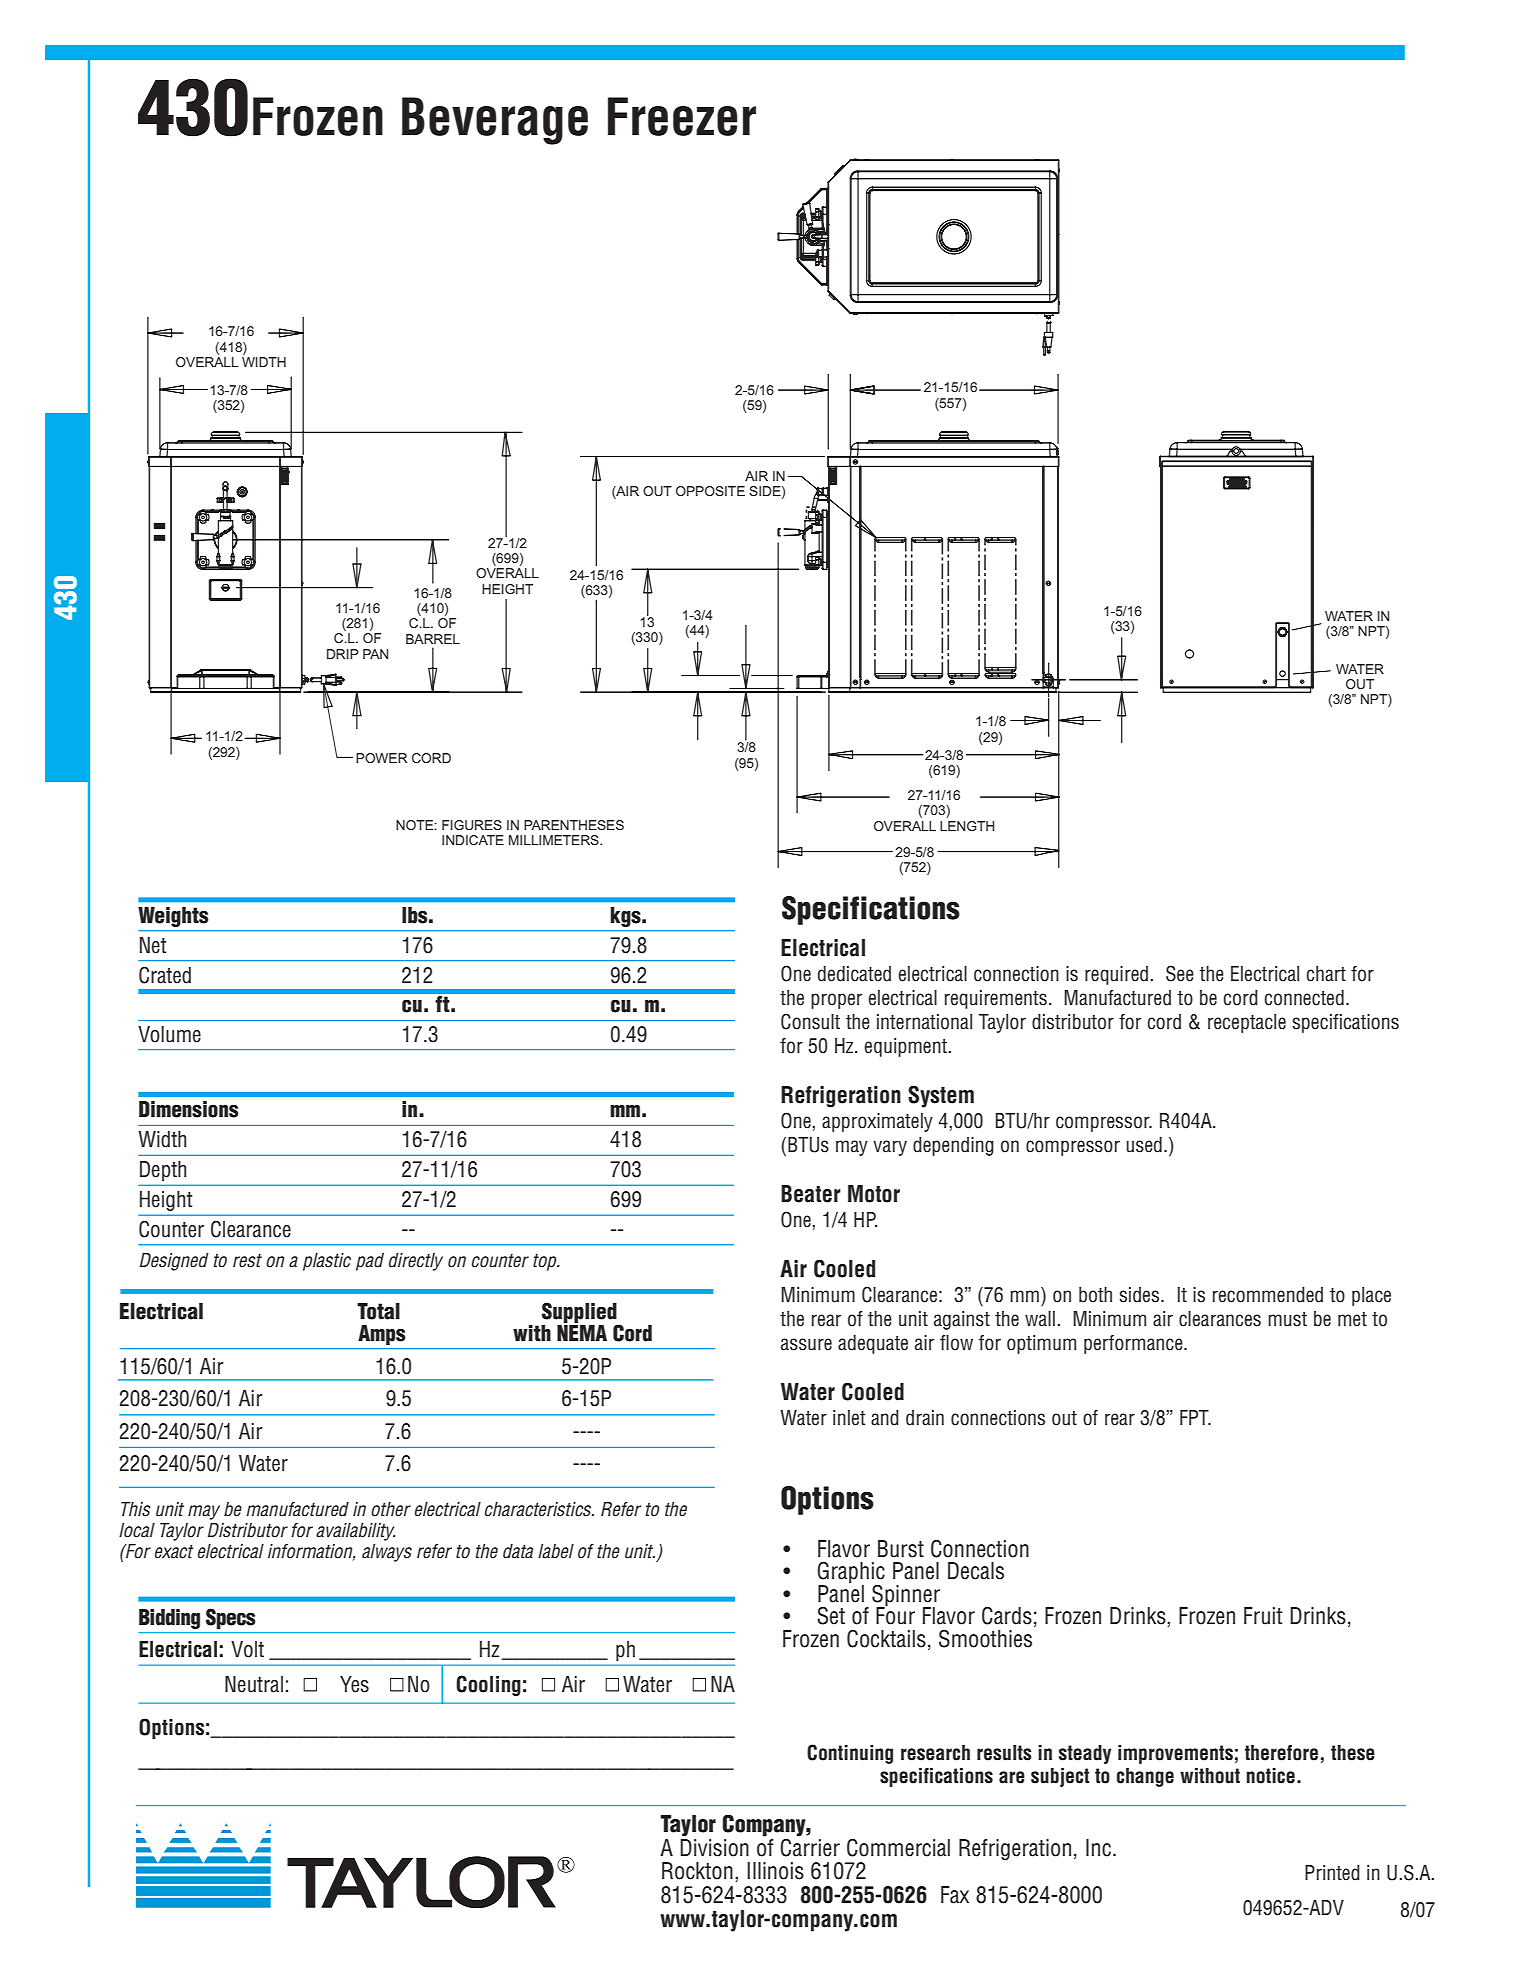 This image has width=1528, height=1977. Describe the element at coordinates (806, 1344) in the image. I see `assure` at that location.
